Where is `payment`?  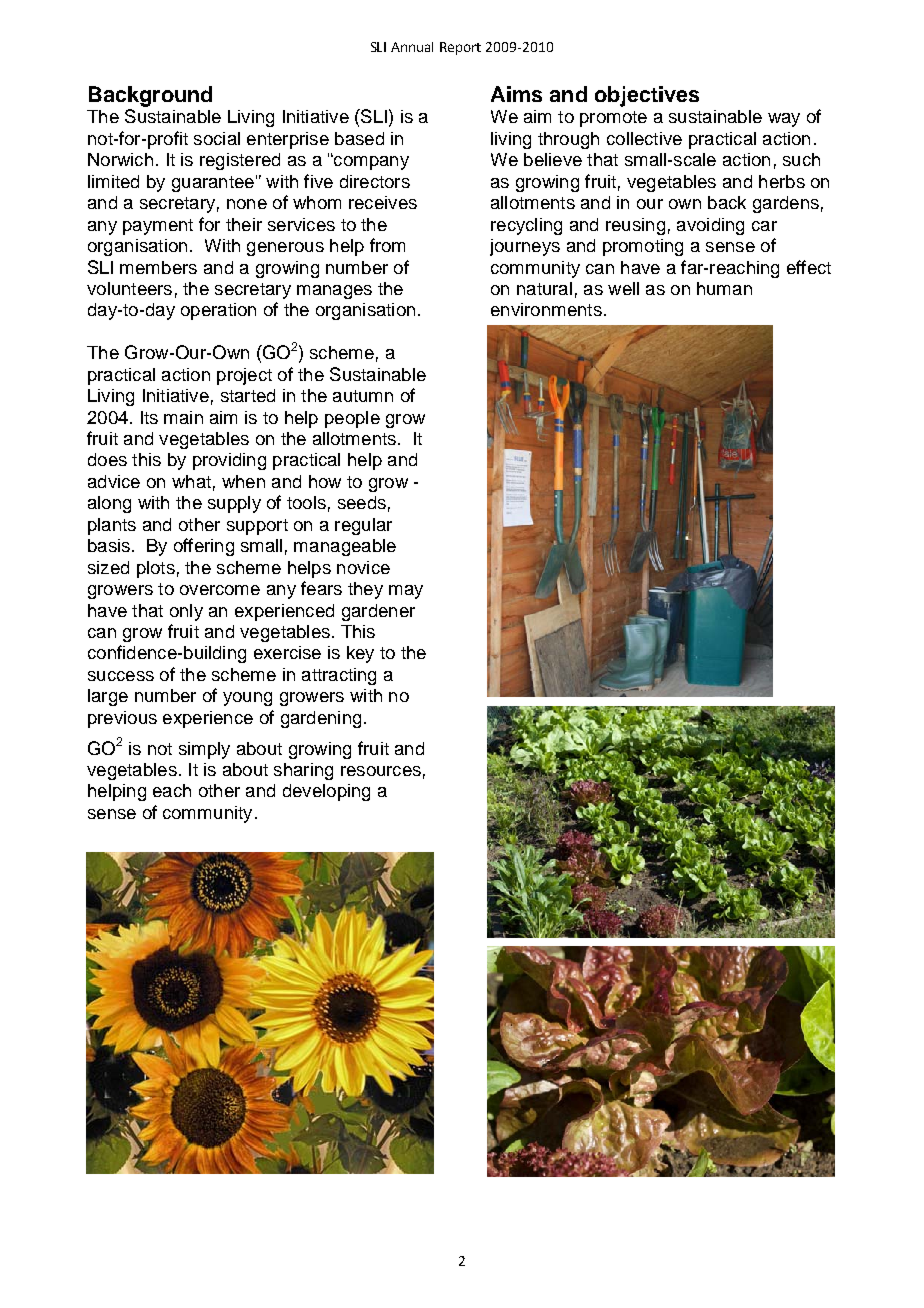 payment is located at coordinates (158, 227).
